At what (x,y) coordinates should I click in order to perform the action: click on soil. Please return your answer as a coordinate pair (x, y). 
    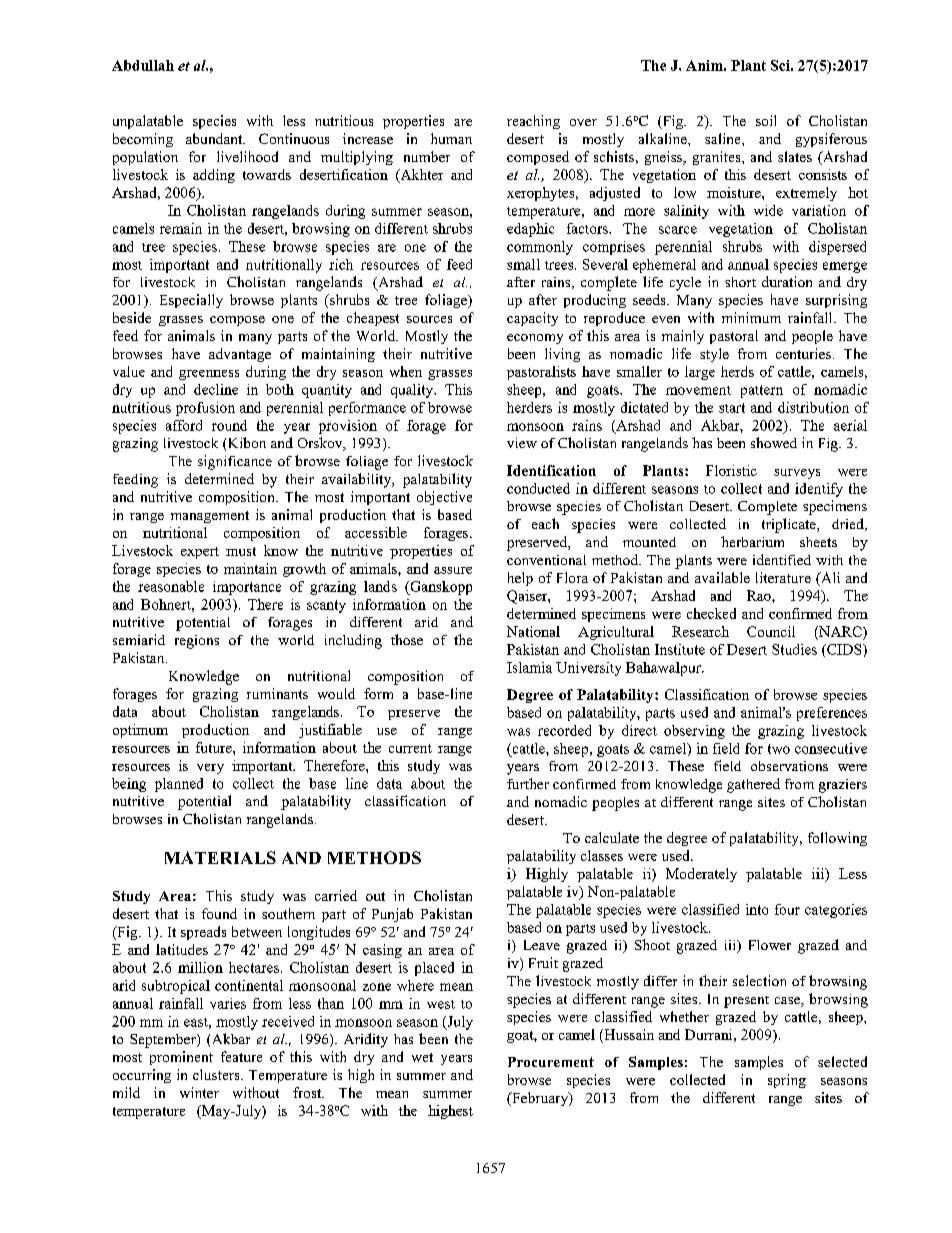
    Looking at the image, I should click on (766, 120).
